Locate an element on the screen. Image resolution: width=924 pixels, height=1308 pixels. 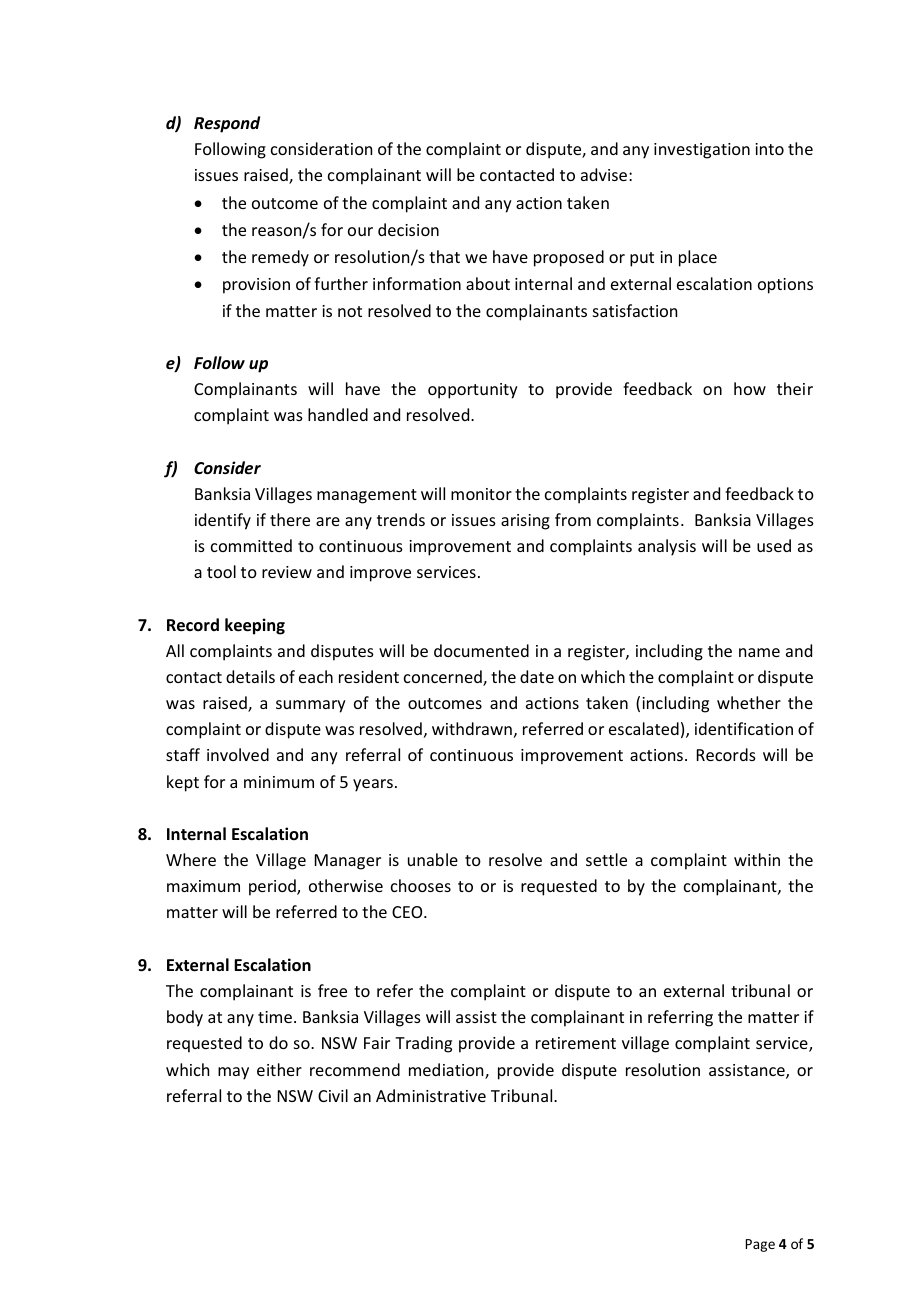
Respond is located at coordinates (227, 124).
